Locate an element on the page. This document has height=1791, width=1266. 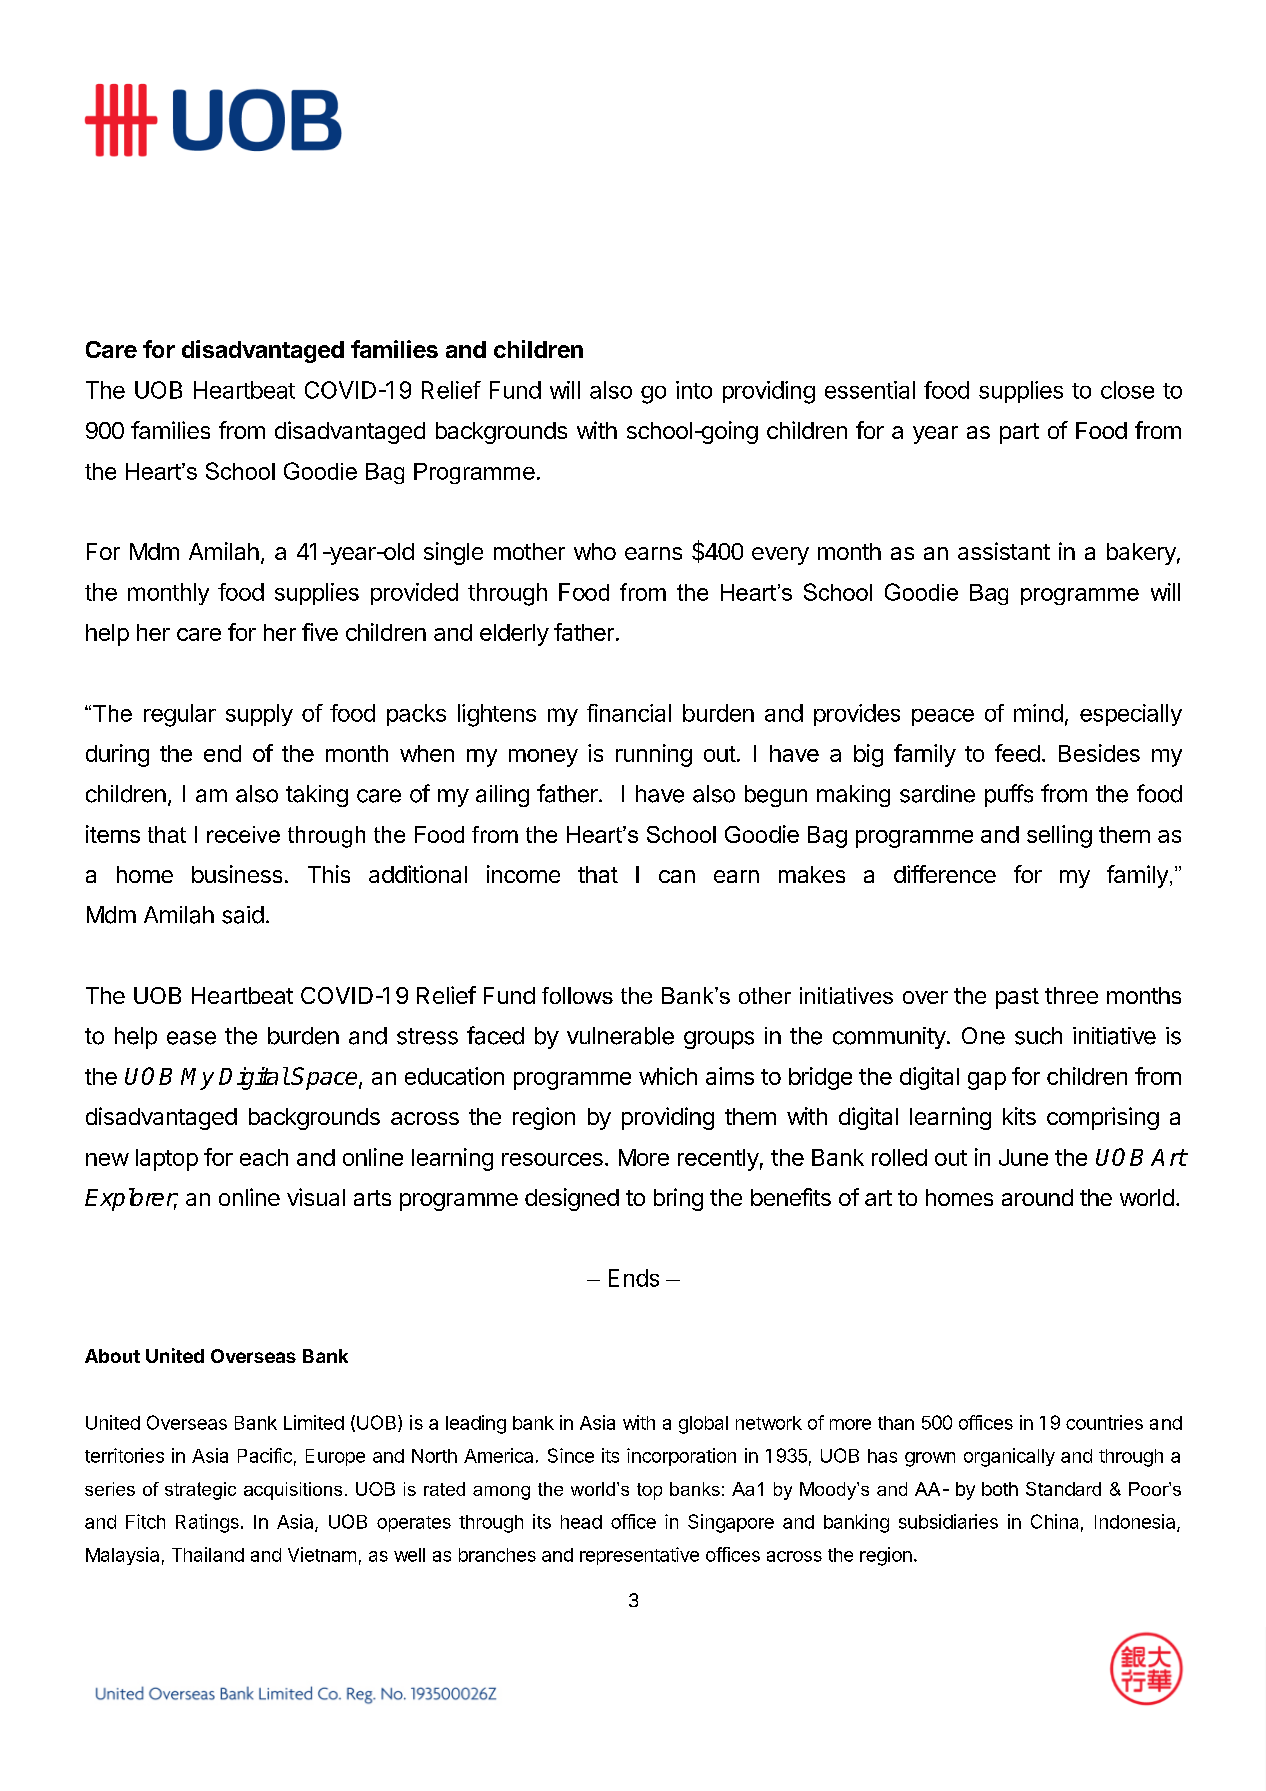
single is located at coordinates (453, 553).
